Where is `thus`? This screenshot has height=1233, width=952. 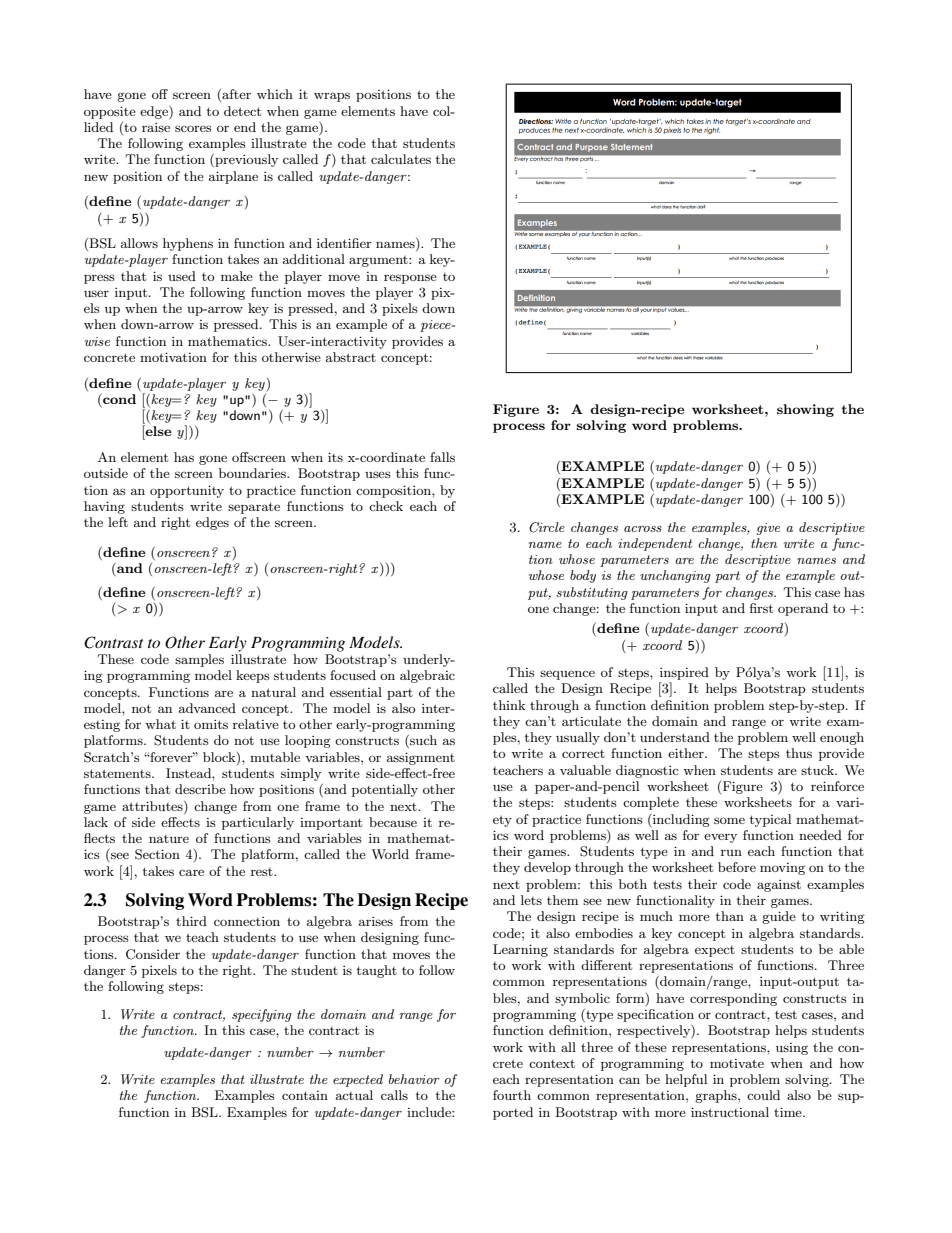
thus is located at coordinates (799, 753).
